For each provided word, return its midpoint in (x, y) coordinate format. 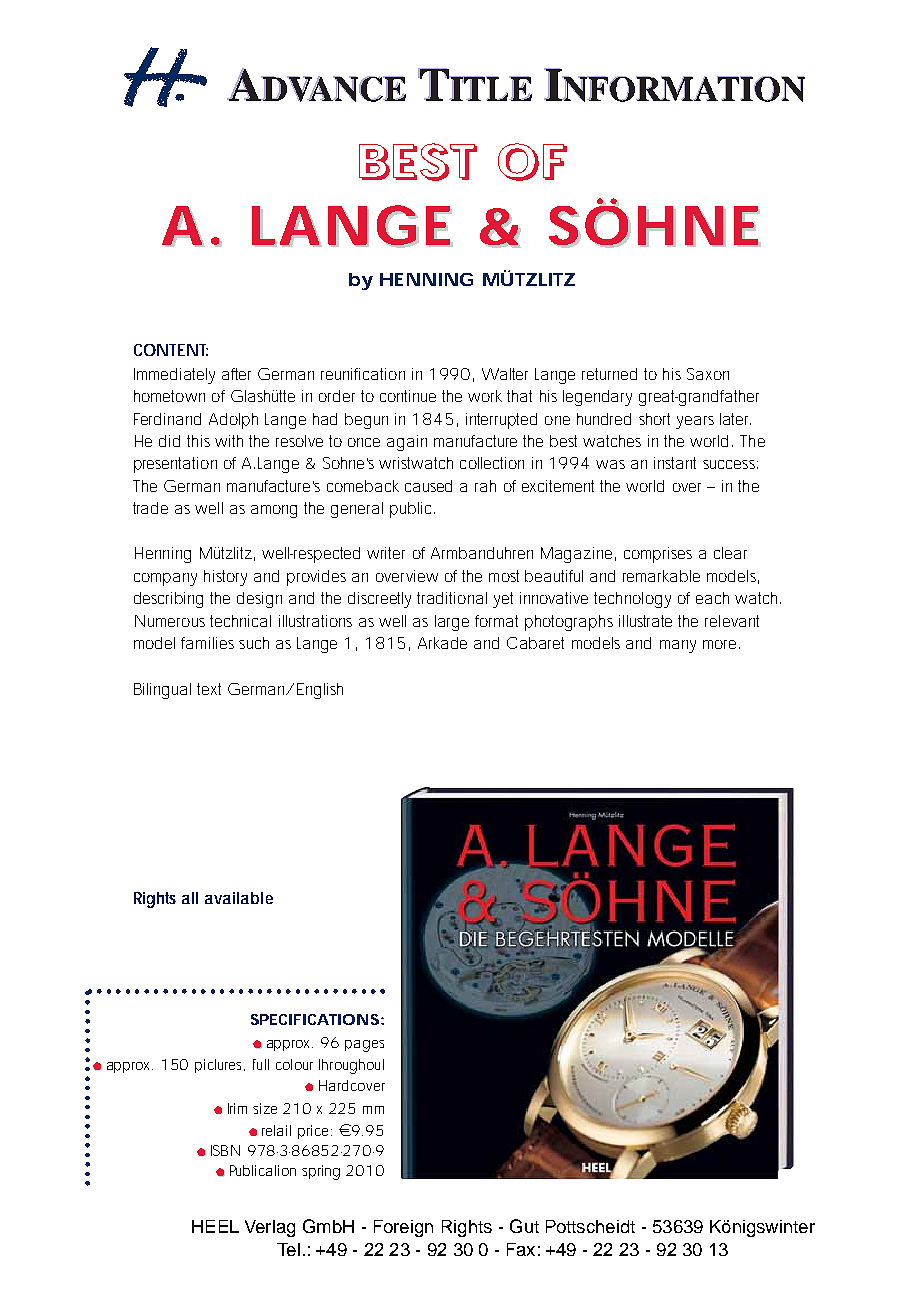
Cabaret (535, 643)
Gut (524, 1226)
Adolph (233, 421)
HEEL (215, 1226)
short (654, 419)
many (678, 646)
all (190, 898)
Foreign (403, 1228)
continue (408, 396)
